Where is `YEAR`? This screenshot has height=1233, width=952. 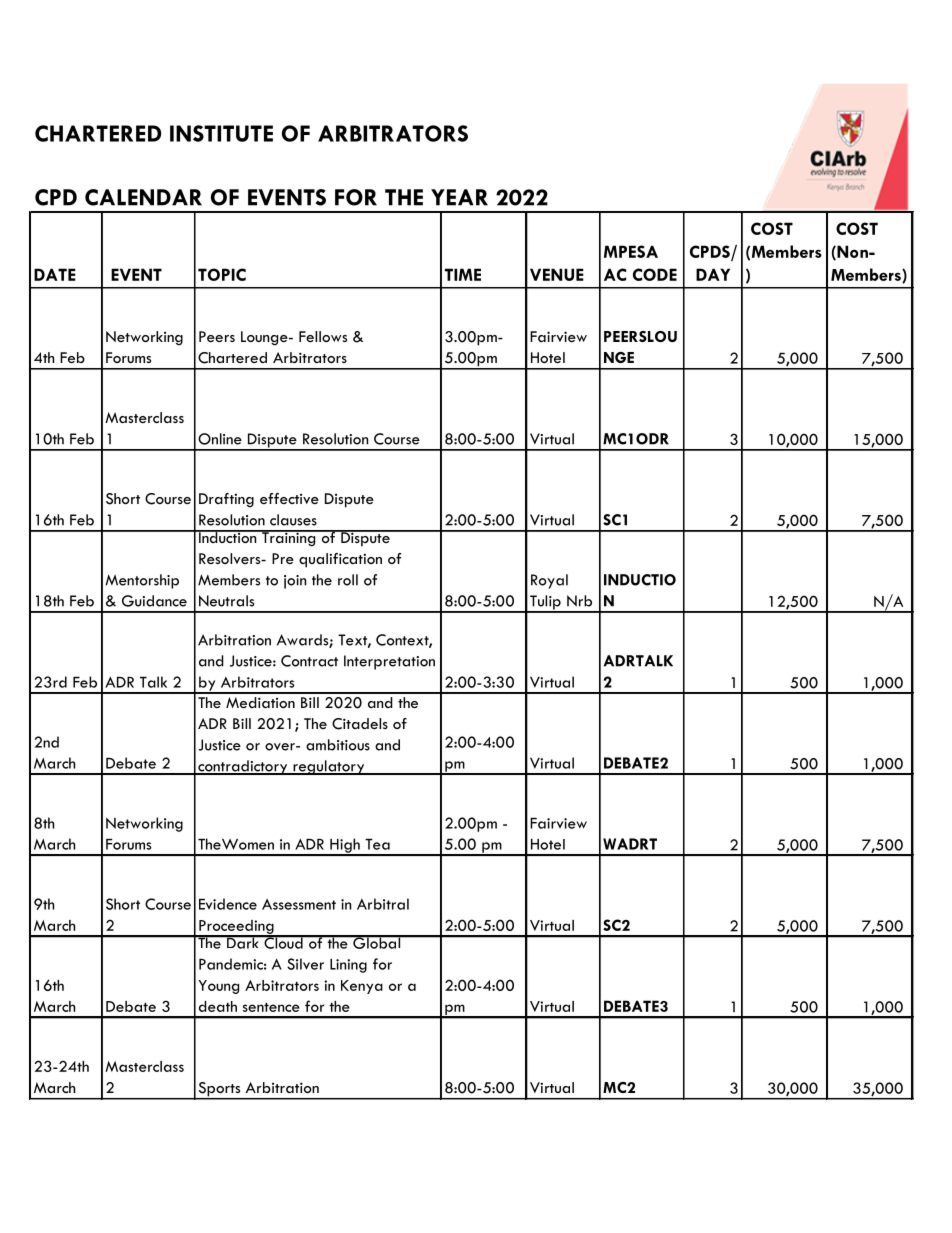 YEAR is located at coordinates (459, 197).
